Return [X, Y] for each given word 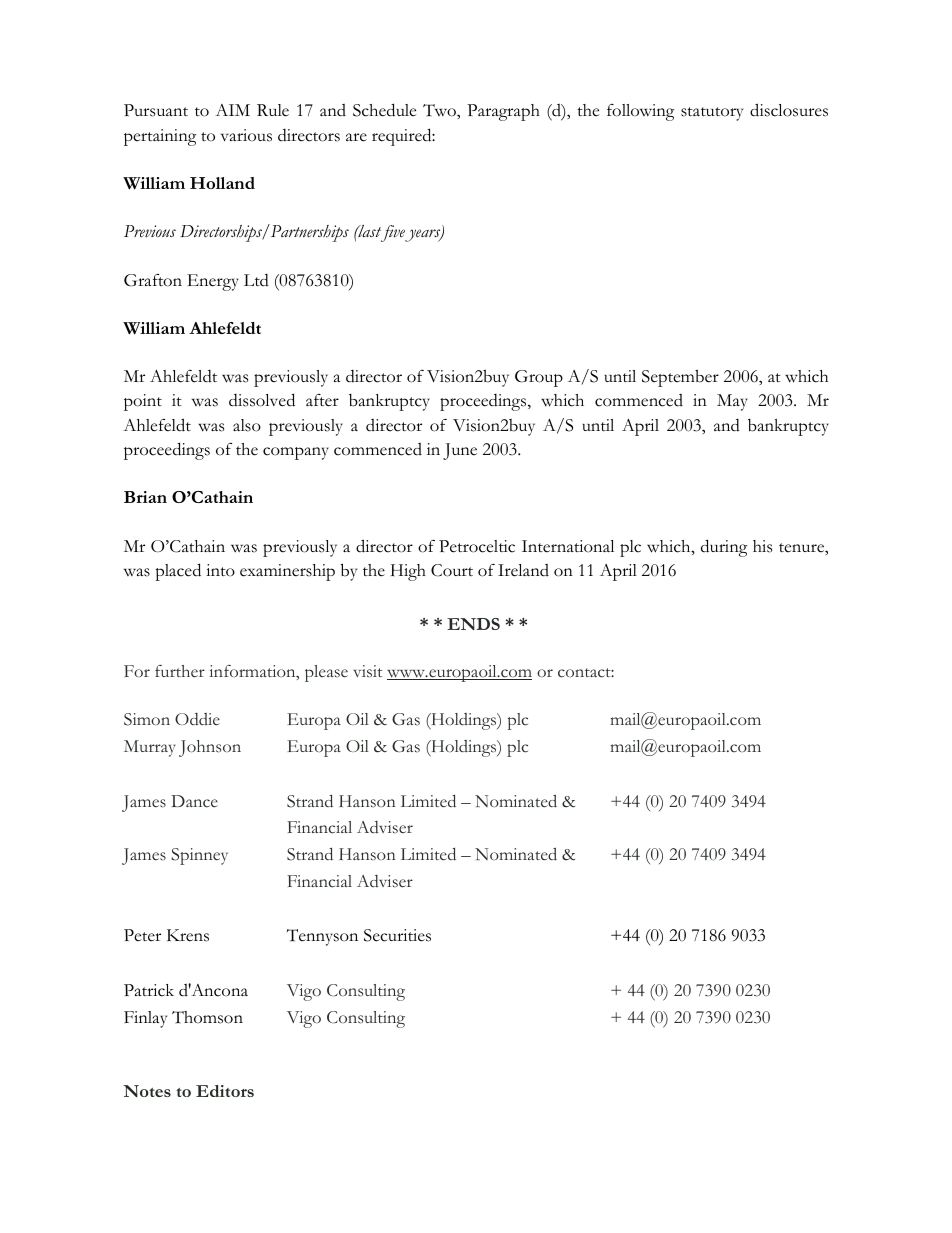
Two [440, 110]
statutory [712, 114]
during [724, 548]
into [220, 570]
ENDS [473, 624]
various [246, 135]
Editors [225, 1091]
